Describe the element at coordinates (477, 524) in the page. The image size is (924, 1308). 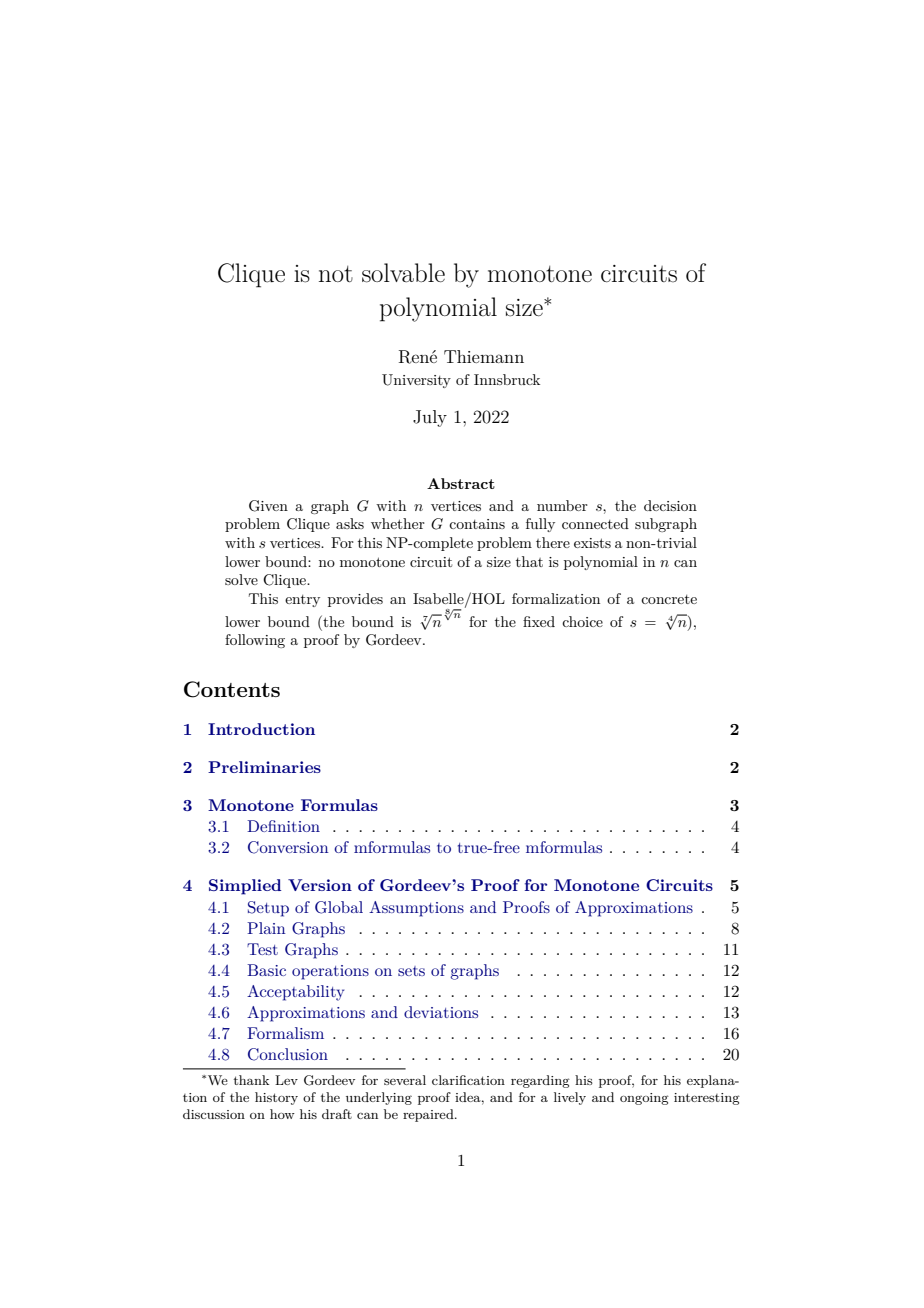
I see `contains` at that location.
